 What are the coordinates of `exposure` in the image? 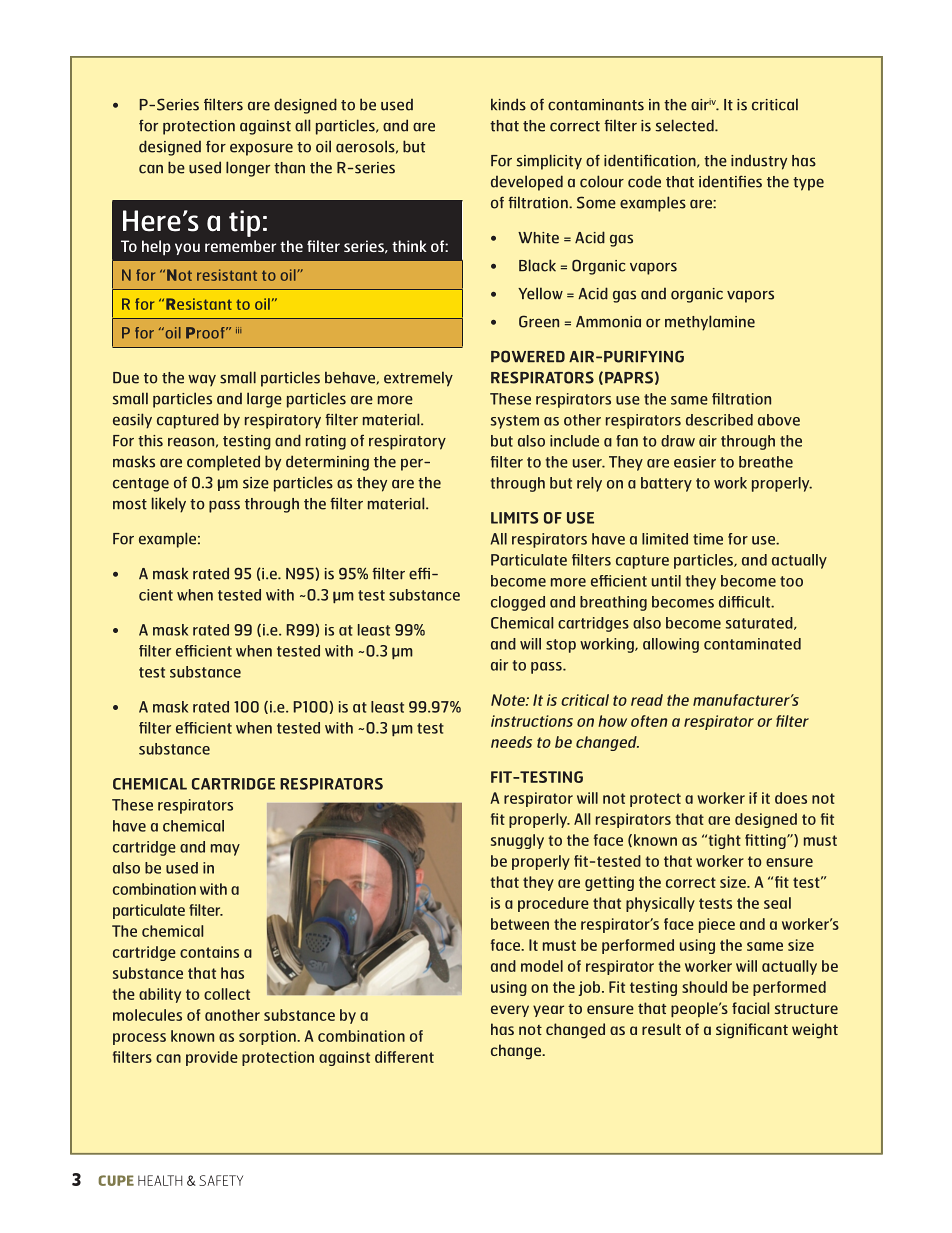 It's located at (261, 149).
